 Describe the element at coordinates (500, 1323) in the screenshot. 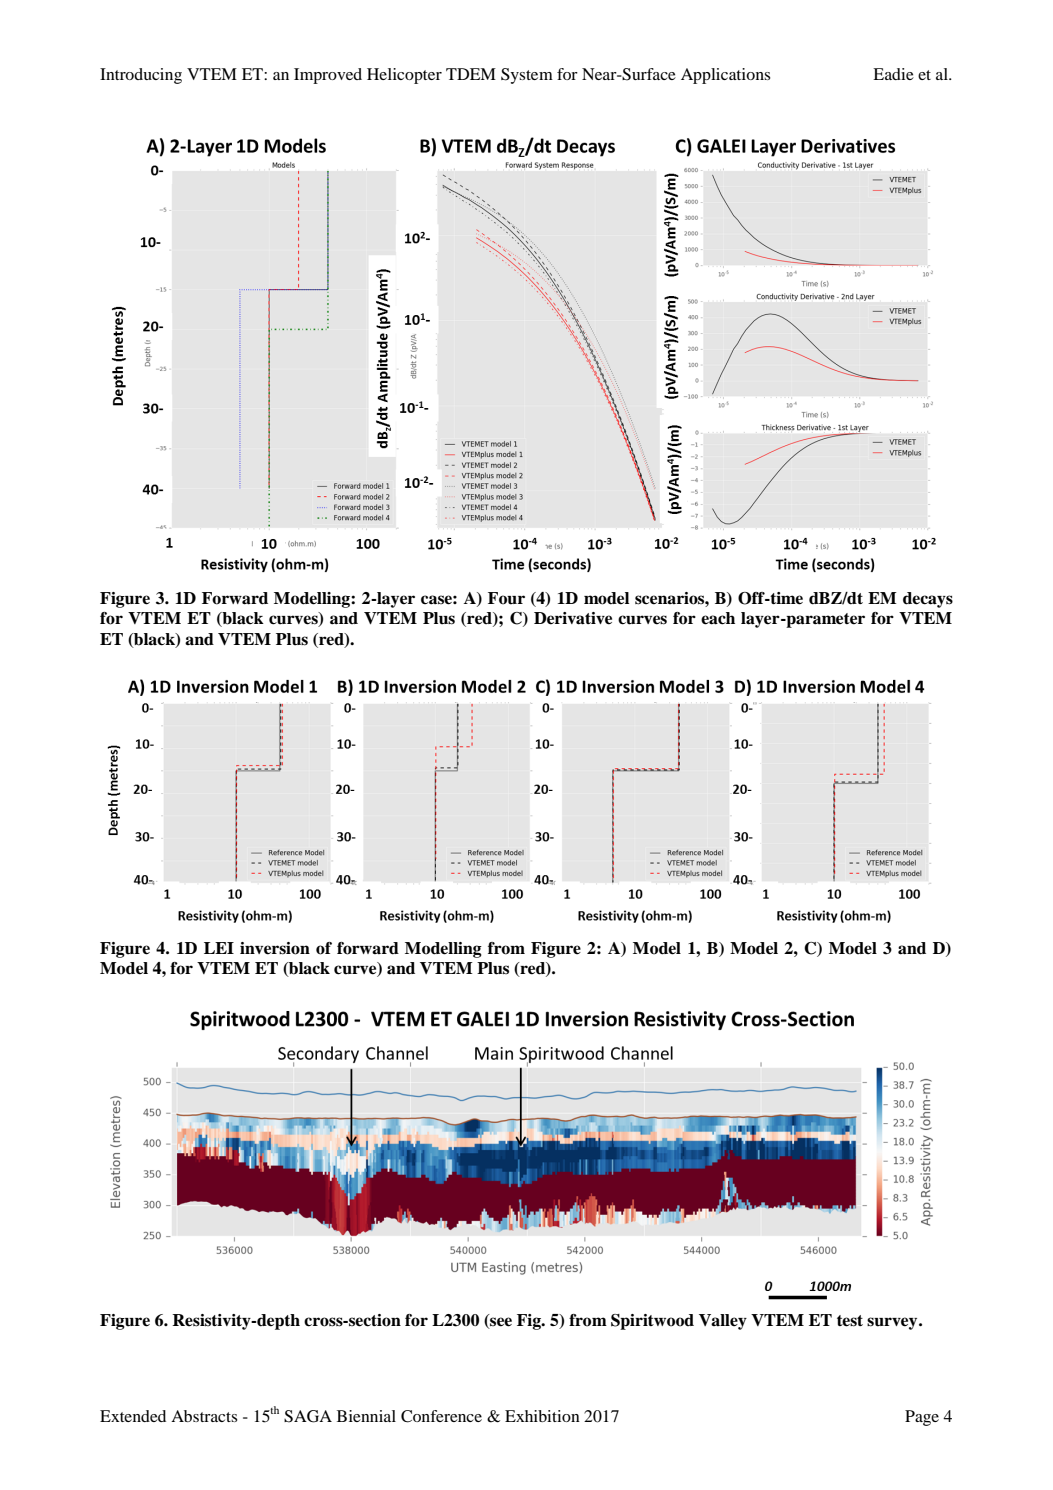

I see `see` at that location.
